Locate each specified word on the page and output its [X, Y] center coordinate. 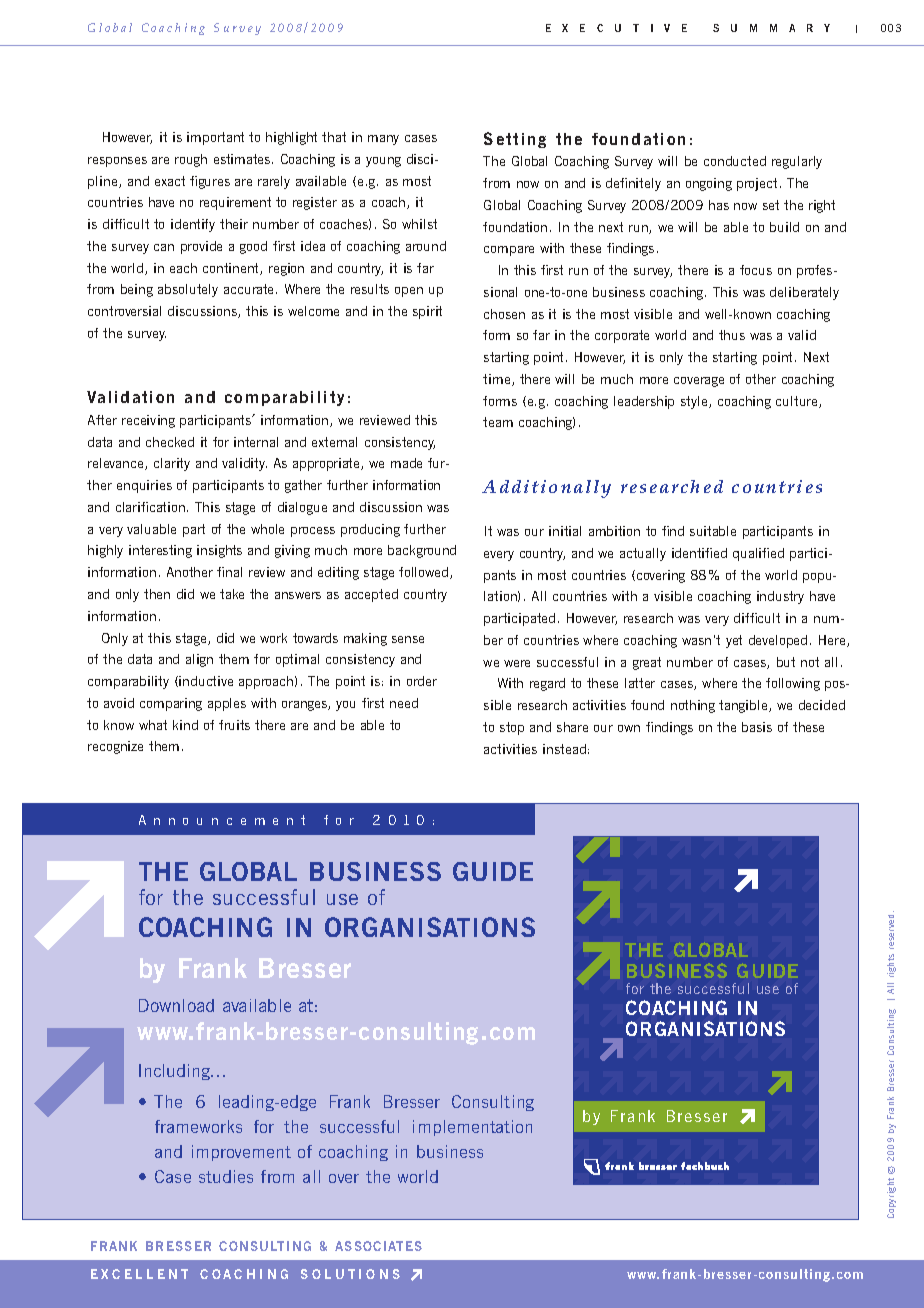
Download [176, 1005]
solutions [350, 1274]
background [422, 551]
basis [757, 727]
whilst [419, 224]
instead [564, 749]
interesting [160, 551]
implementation [472, 1128]
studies [226, 1176]
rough [191, 160]
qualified [758, 554]
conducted [735, 161]
